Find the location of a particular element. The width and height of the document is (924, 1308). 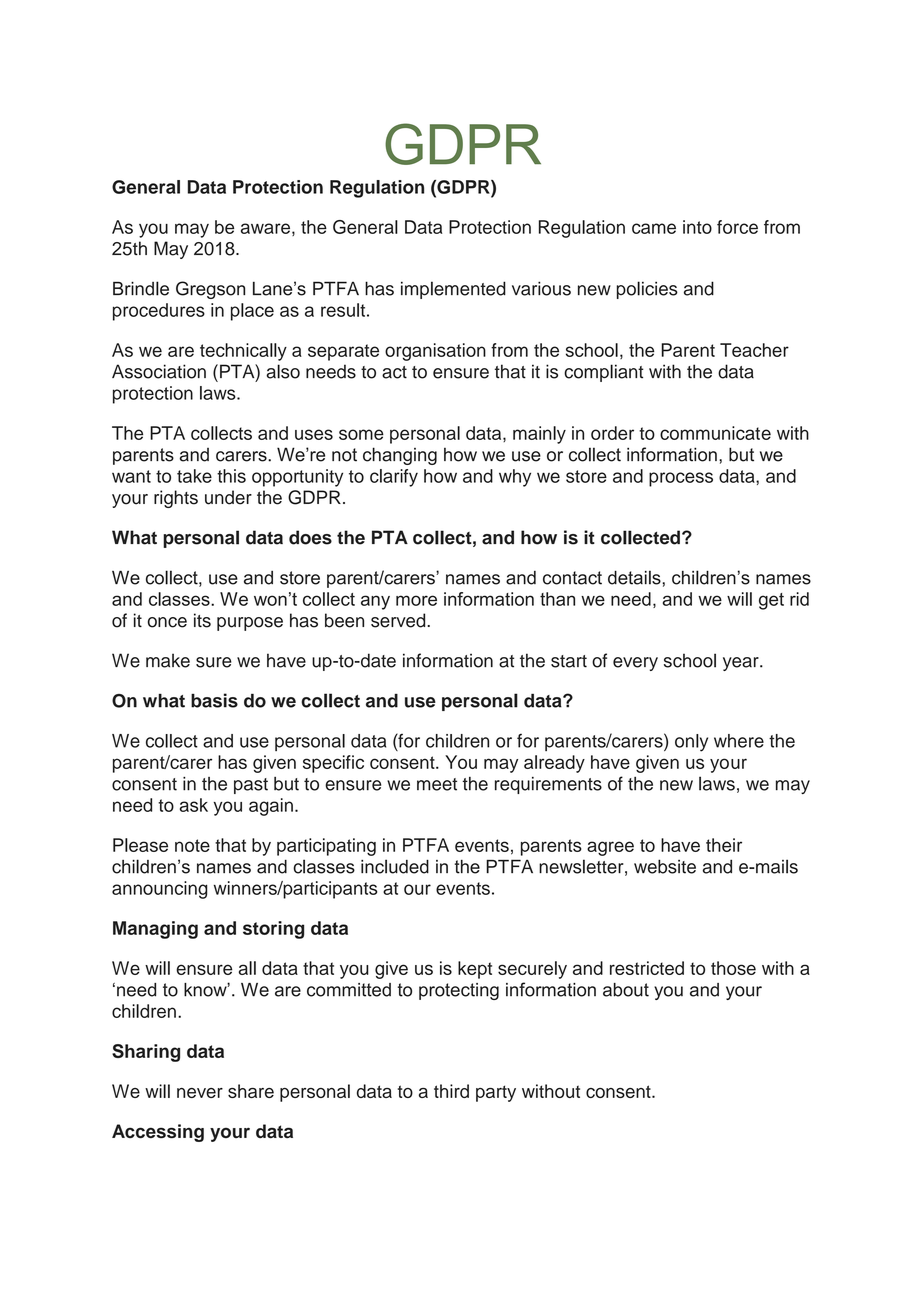

under is located at coordinates (228, 497).
